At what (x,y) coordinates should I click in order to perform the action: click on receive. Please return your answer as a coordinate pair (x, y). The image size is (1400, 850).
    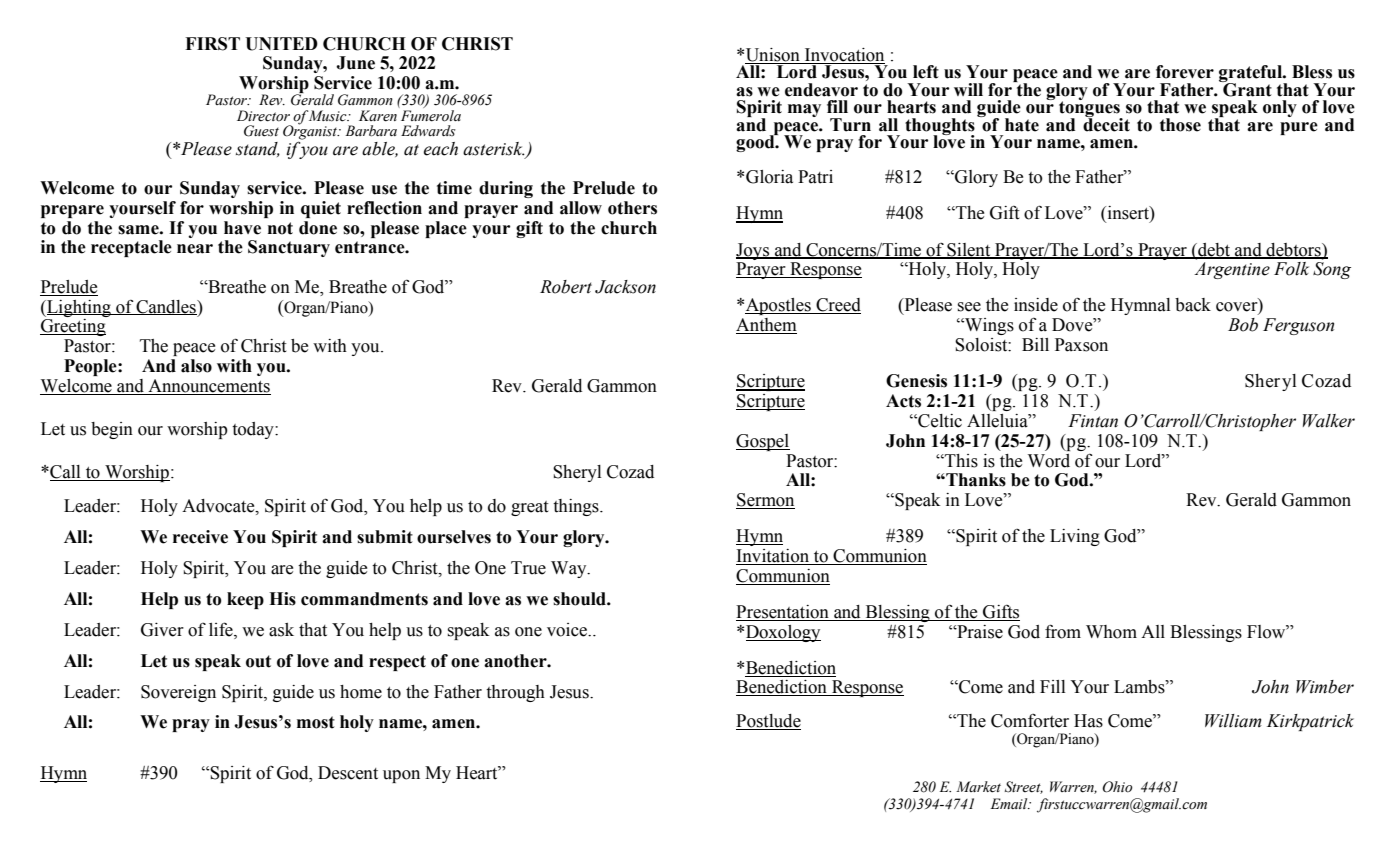
    Looking at the image, I should click on (200, 537).
